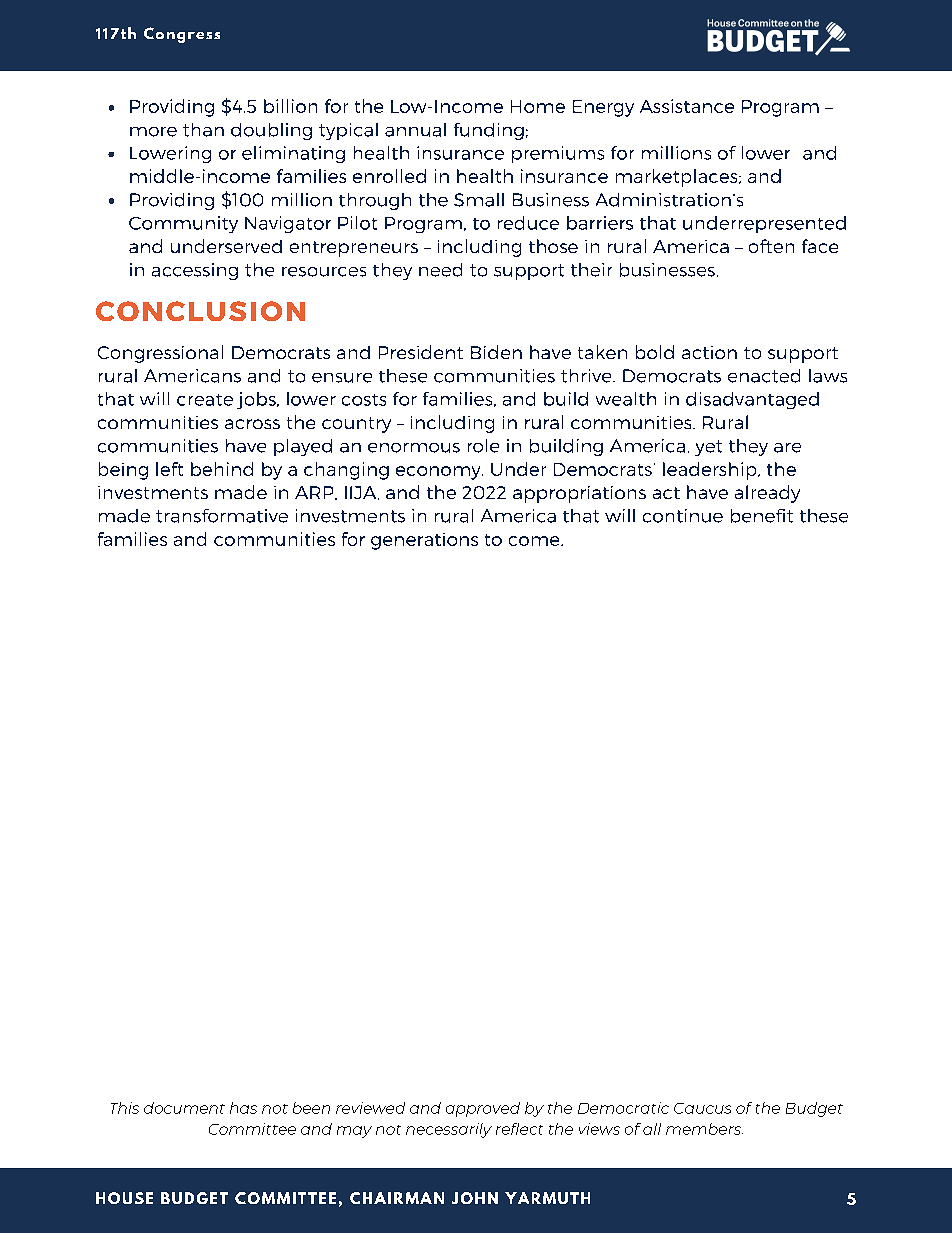 Image resolution: width=952 pixels, height=1233 pixels. Describe the element at coordinates (702, 1108) in the document. I see `Caucus` at that location.
